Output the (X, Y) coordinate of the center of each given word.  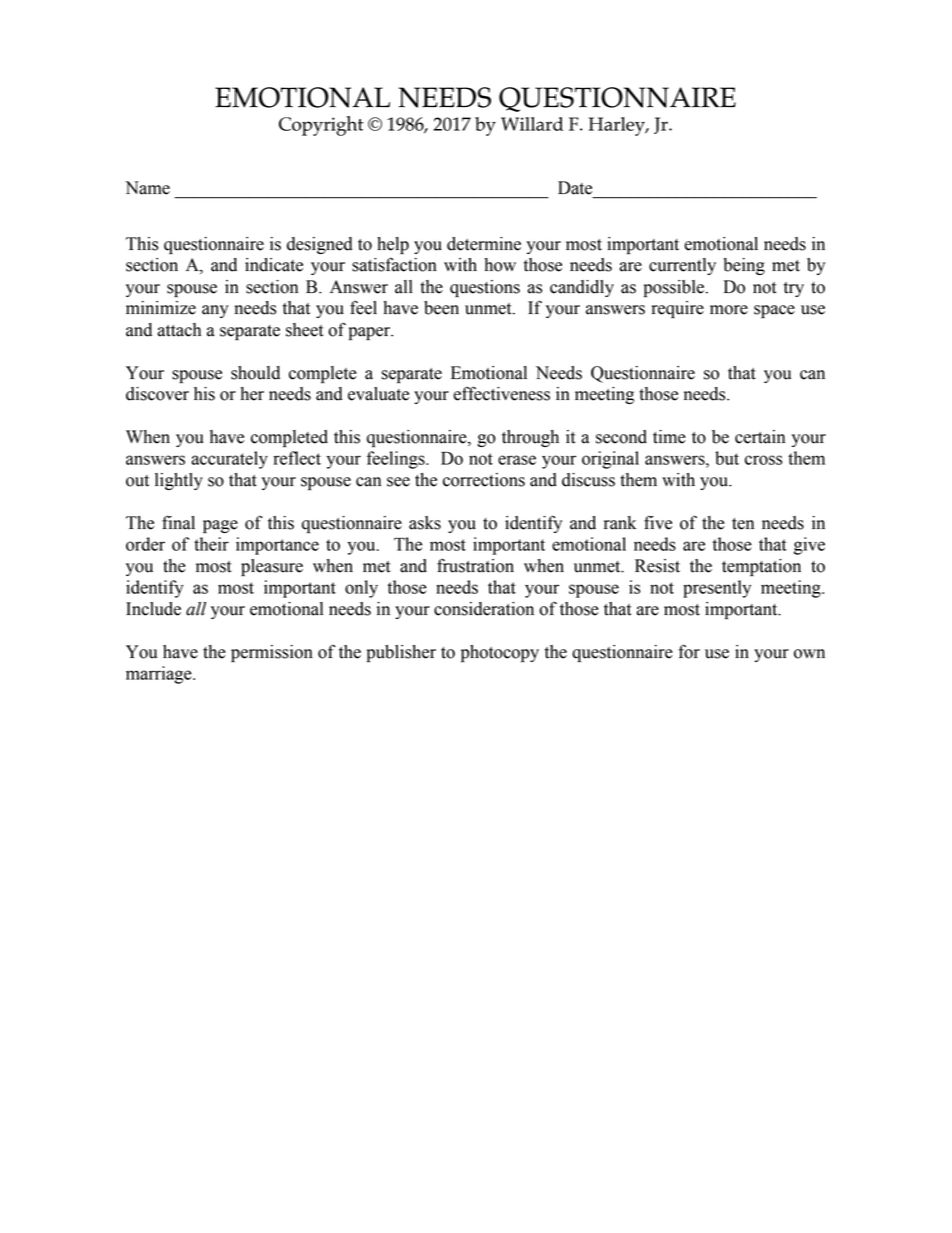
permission (272, 653)
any (215, 311)
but (727, 458)
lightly (179, 481)
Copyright (321, 126)
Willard (532, 124)
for (689, 651)
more (729, 310)
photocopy (500, 653)
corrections (484, 480)
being (744, 266)
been (441, 308)
